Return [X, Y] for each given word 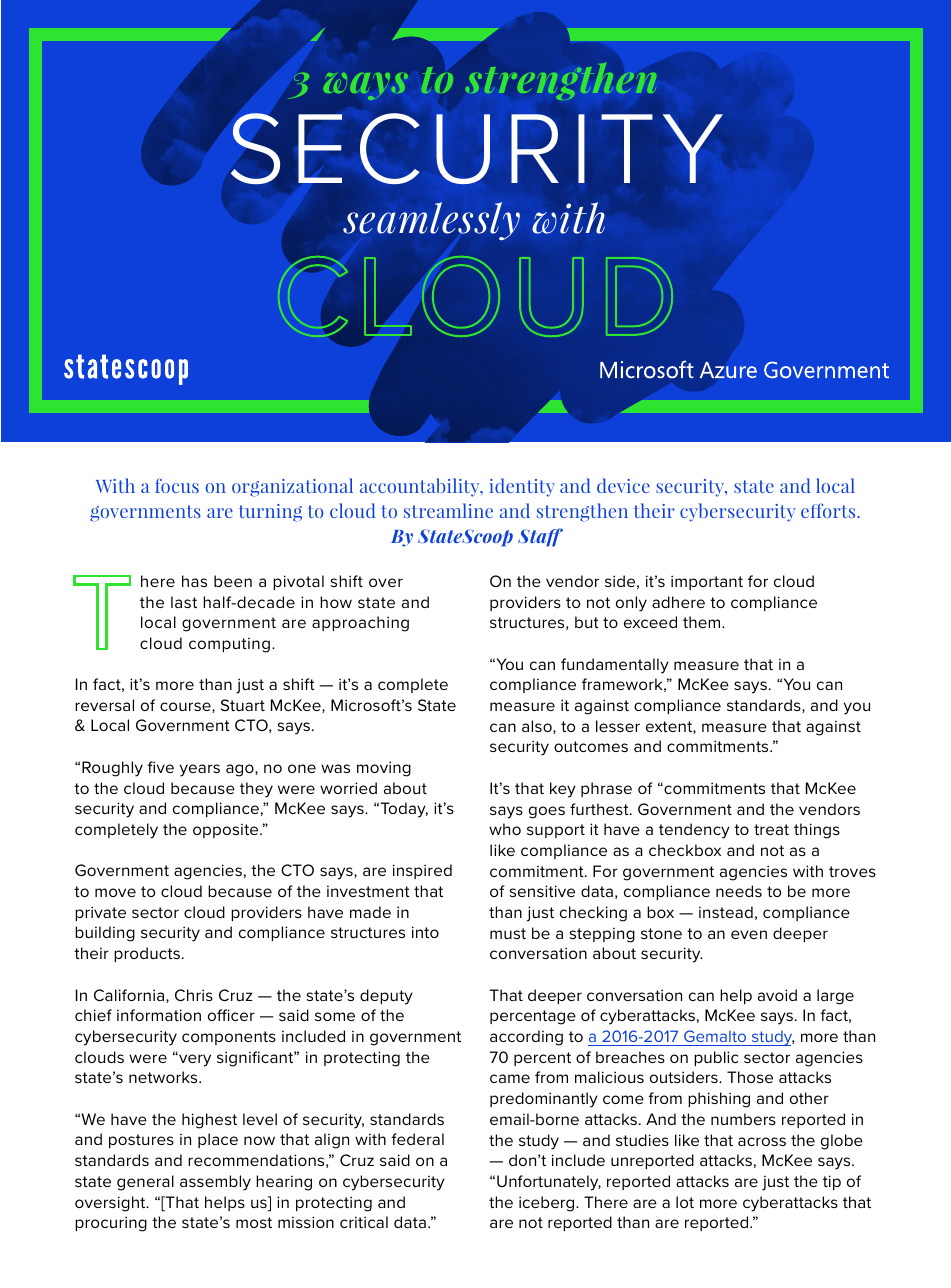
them [703, 622]
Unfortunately [549, 1183]
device [623, 485]
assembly [215, 1183]
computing [229, 645]
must [508, 933]
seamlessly [431, 221]
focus [177, 485]
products [147, 954]
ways [366, 86]
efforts [829, 510]
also [538, 727]
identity [522, 487]
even [749, 934]
